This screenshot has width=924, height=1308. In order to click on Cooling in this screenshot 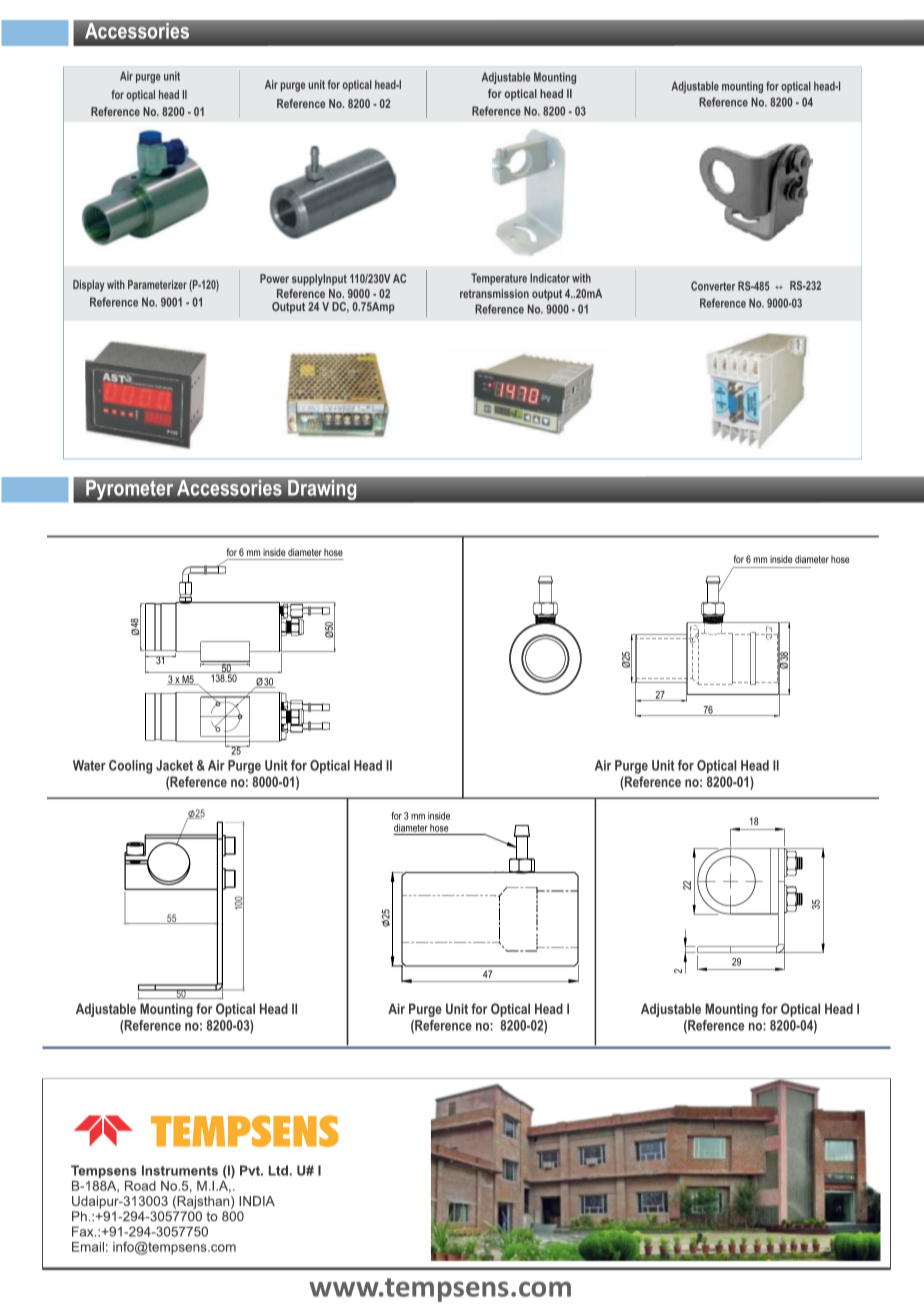, I will do `click(130, 767)`.
